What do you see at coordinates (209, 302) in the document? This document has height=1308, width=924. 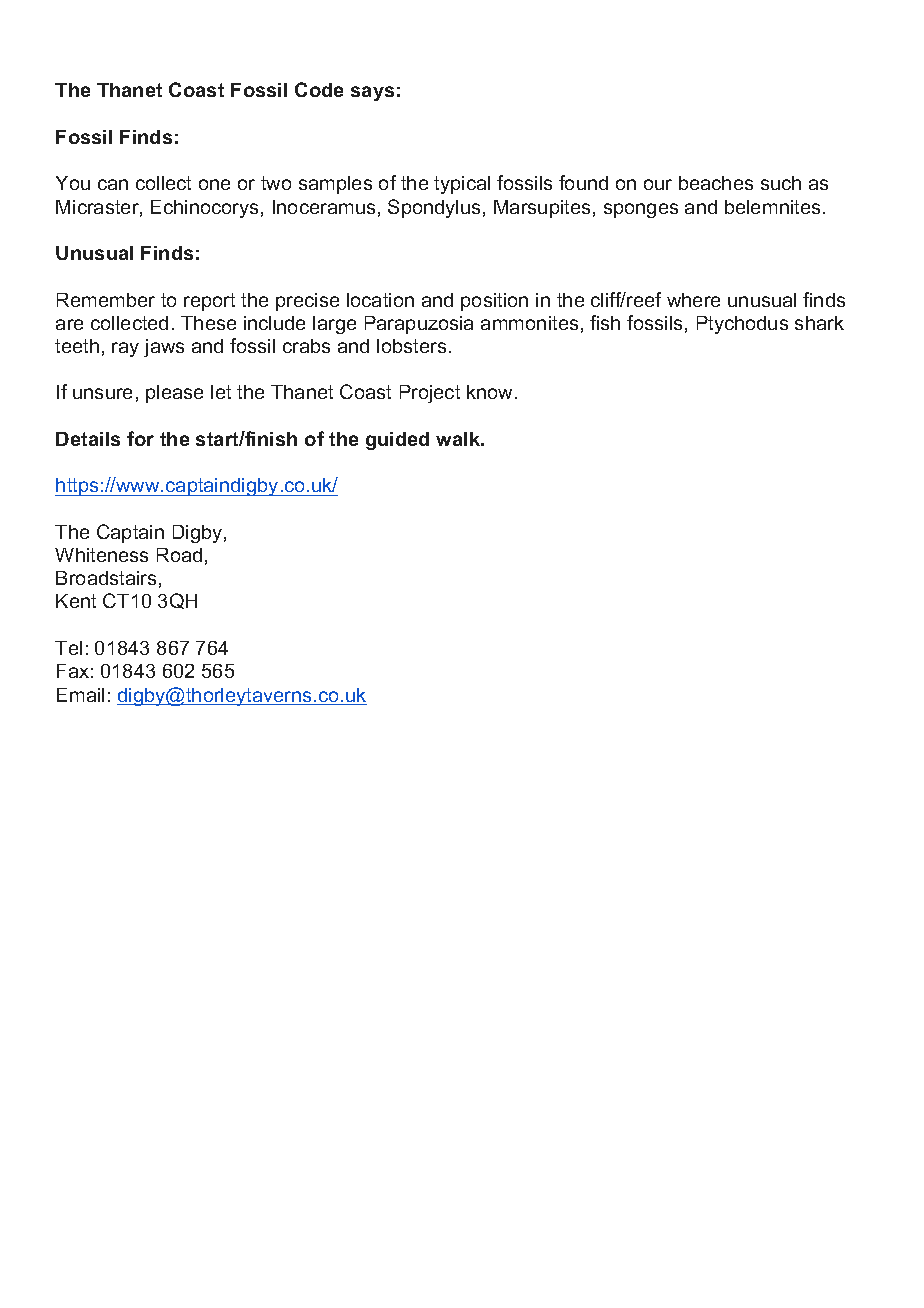 I see `report` at bounding box center [209, 302].
